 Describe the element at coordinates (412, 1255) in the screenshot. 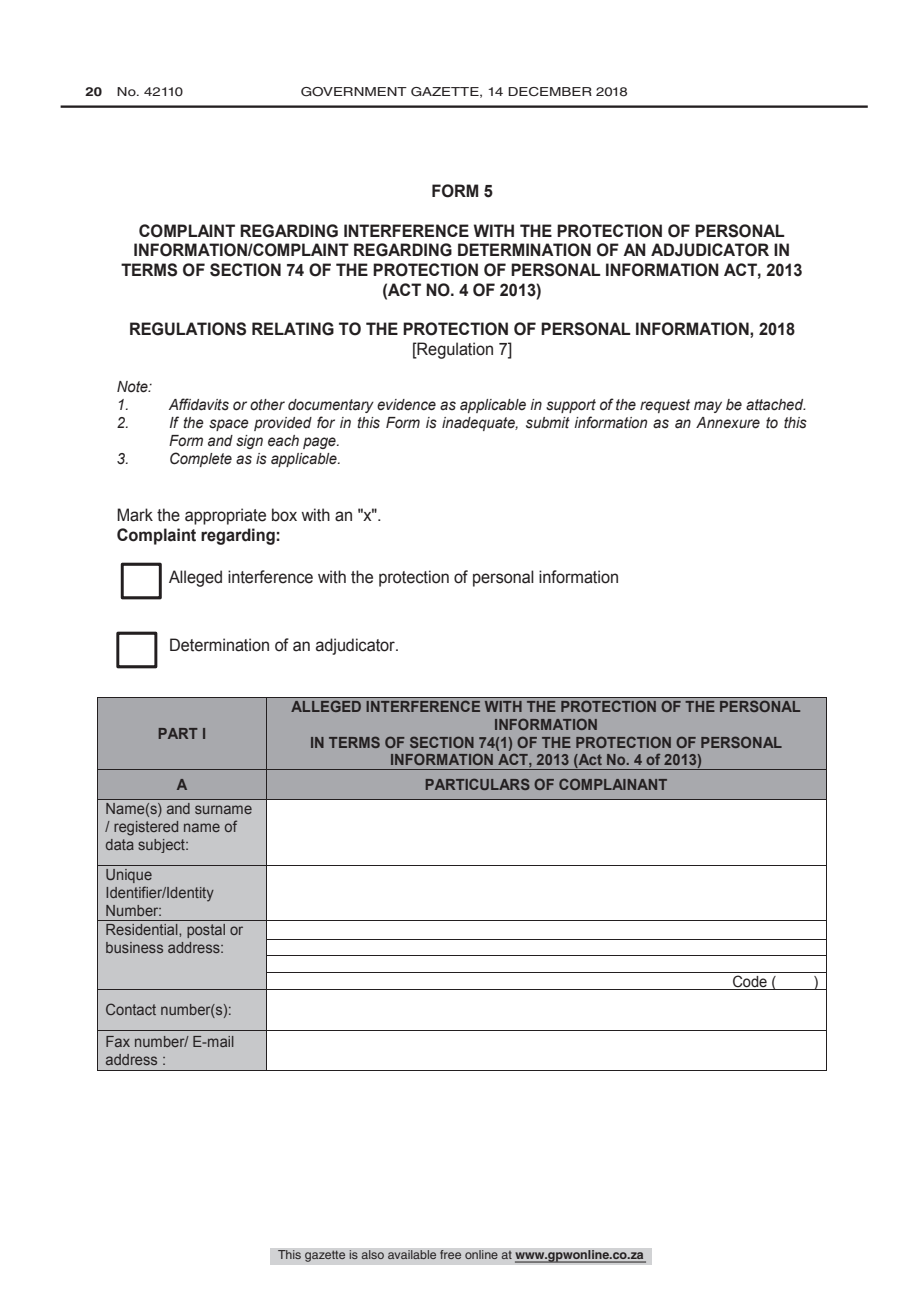

I see `available` at that location.
